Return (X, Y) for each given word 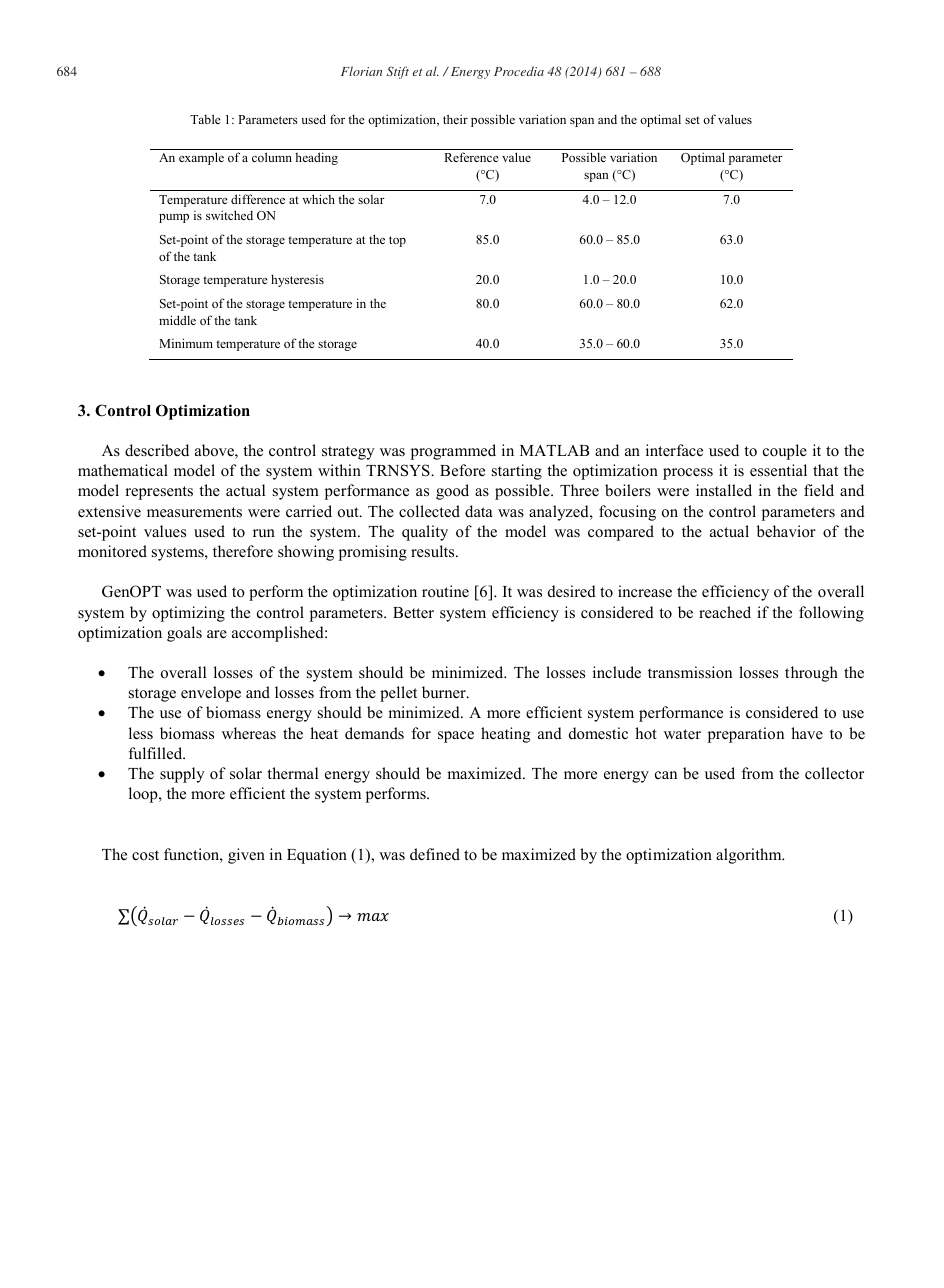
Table (205, 119)
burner (445, 692)
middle (177, 320)
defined (435, 854)
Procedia (519, 71)
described (157, 450)
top (397, 241)
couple (785, 452)
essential (778, 470)
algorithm (750, 856)
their (455, 119)
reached (725, 612)
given (246, 856)
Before (462, 470)
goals (184, 634)
